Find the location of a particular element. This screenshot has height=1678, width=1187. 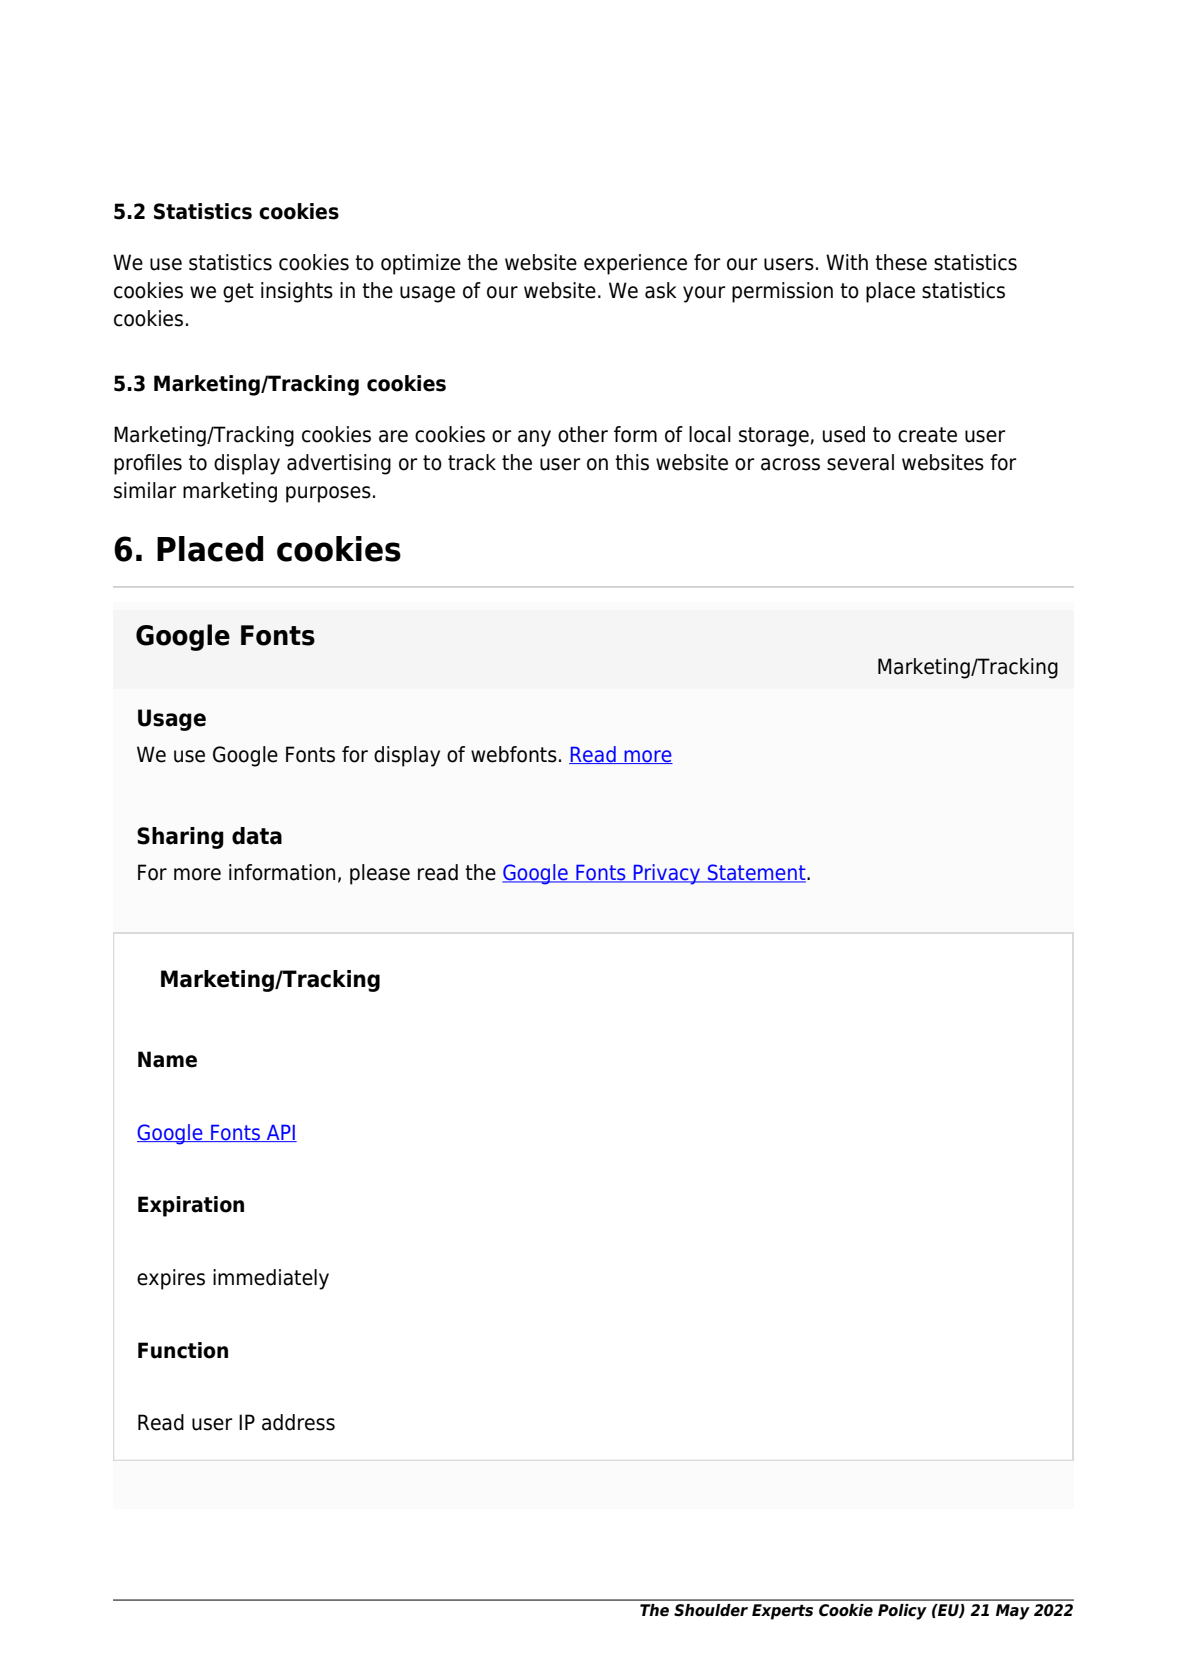

API is located at coordinates (281, 1133).
